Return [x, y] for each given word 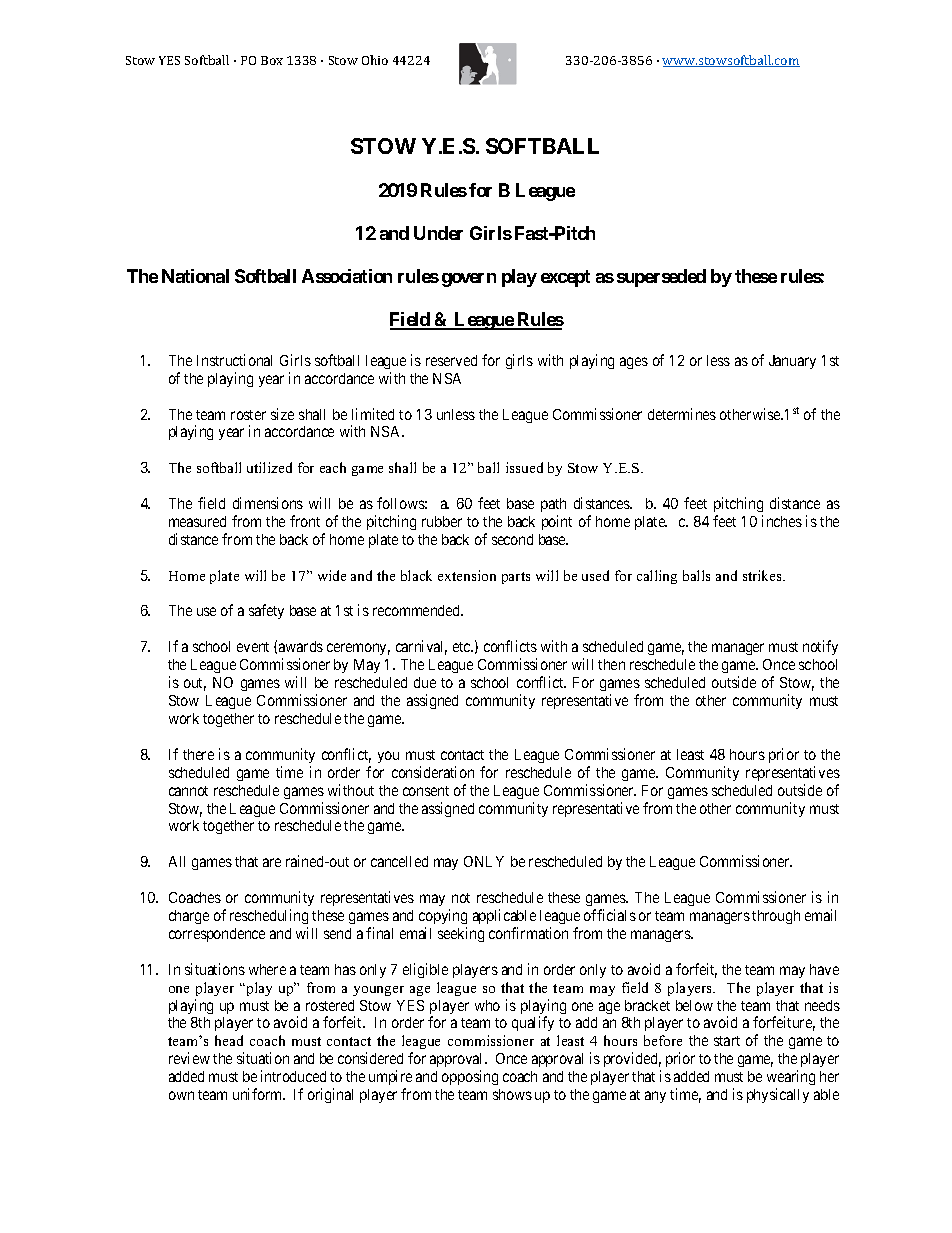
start [727, 1041]
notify [820, 647]
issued [524, 467]
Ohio [375, 60]
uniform [259, 1094]
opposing [470, 1077]
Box [272, 60]
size [282, 414]
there [198, 754]
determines [682, 414]
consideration [433, 772]
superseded [661, 278]
